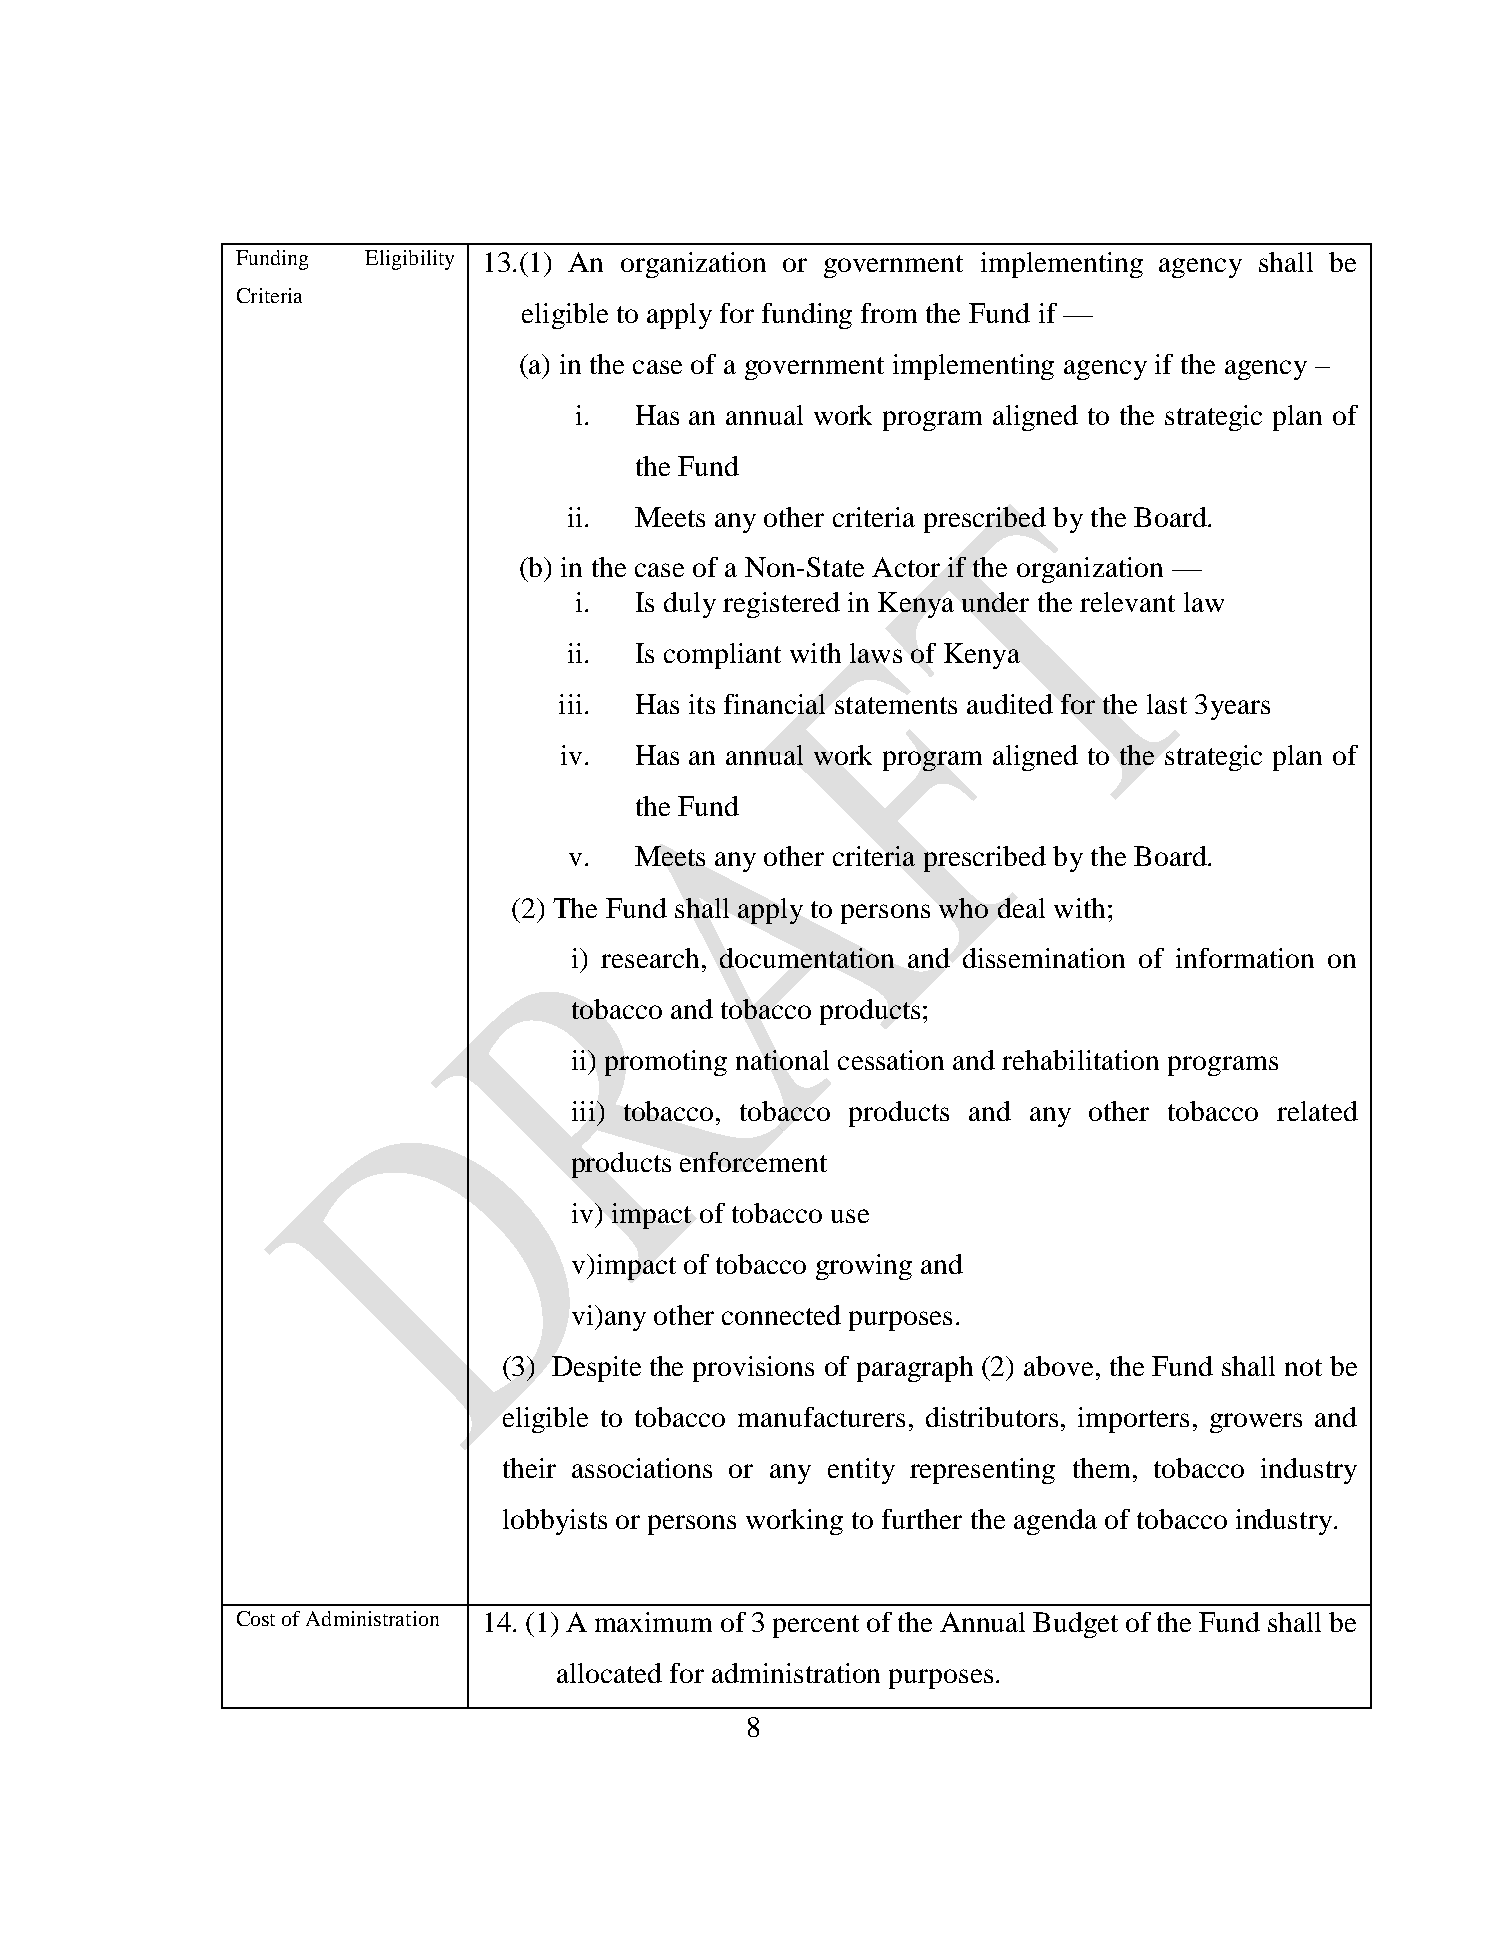  What do you see at coordinates (256, 1618) in the screenshot?
I see `Cost` at bounding box center [256, 1618].
